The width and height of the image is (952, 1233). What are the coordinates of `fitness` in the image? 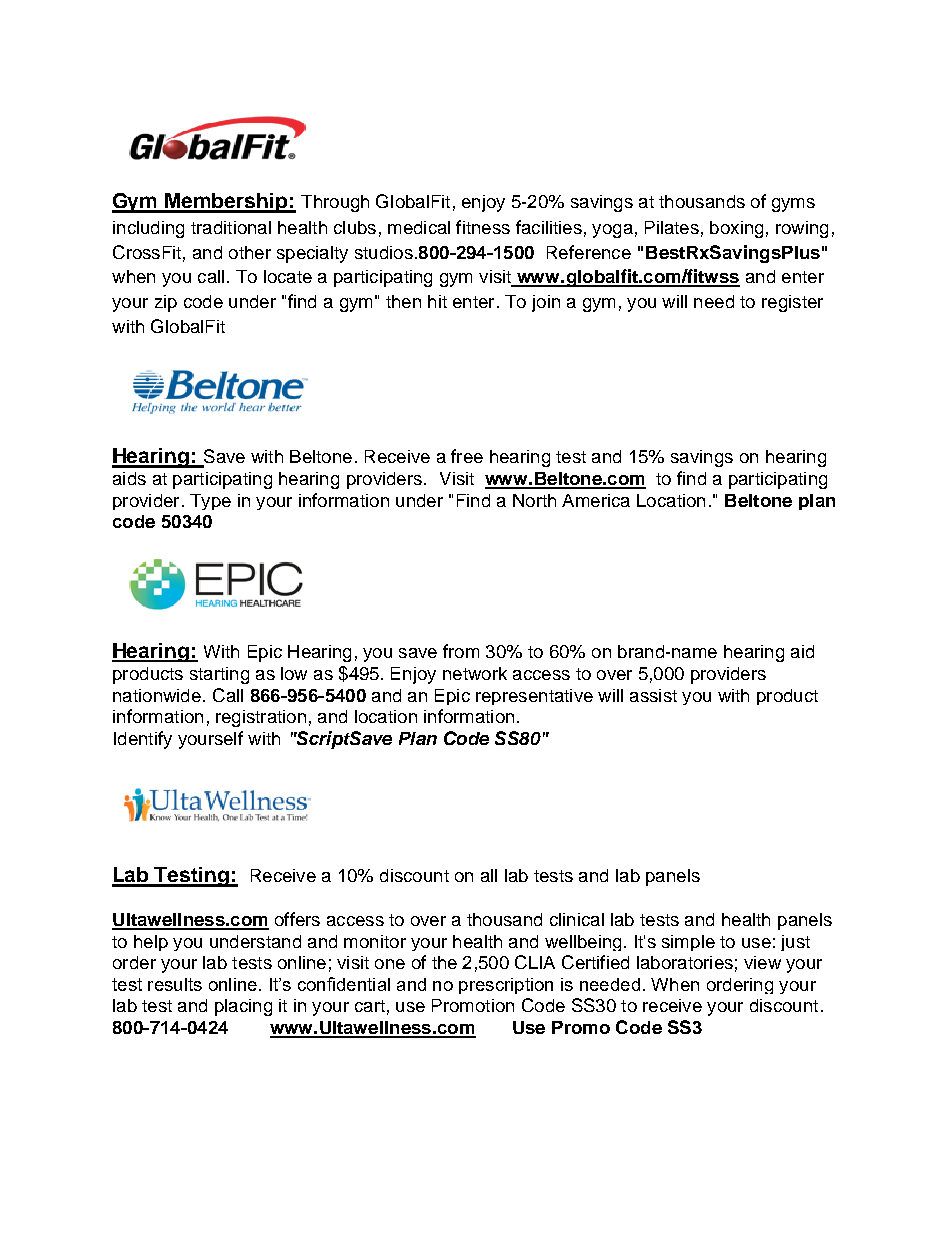 It's located at (483, 227).
